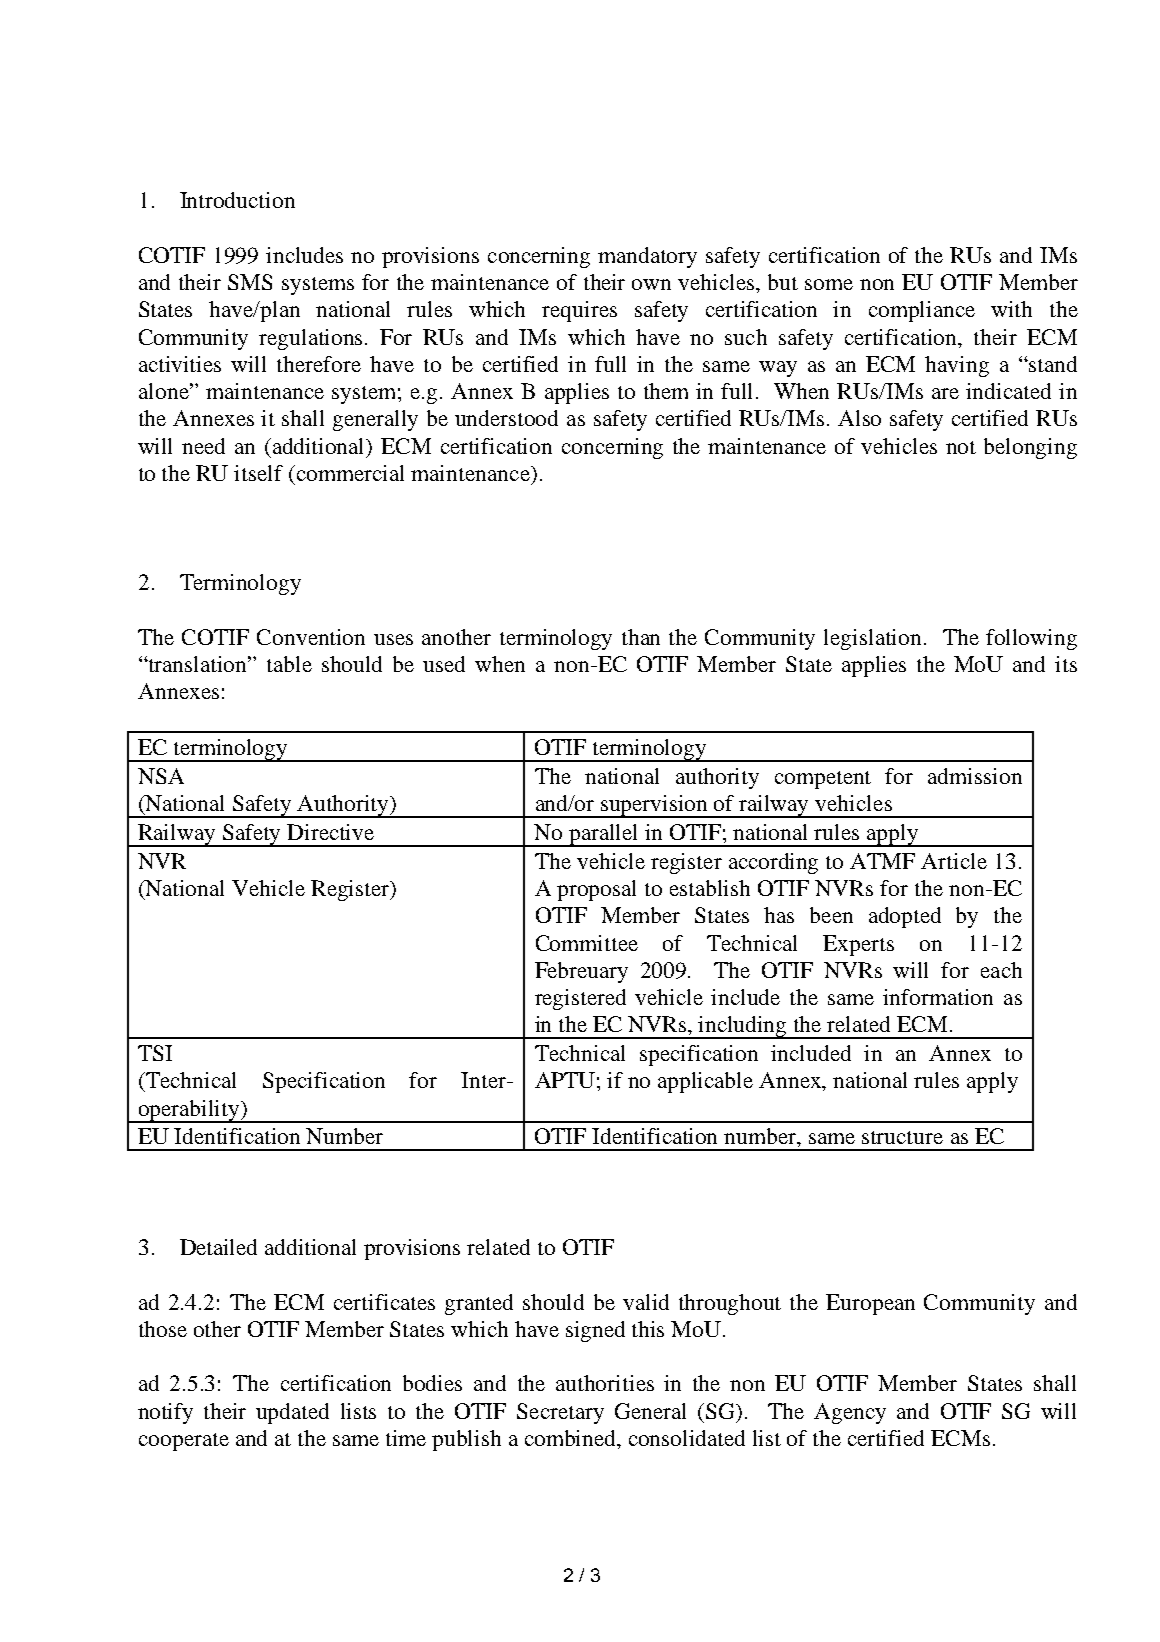 The image size is (1160, 1642). Describe the element at coordinates (705, 1082) in the screenshot. I see `applicable` at that location.
